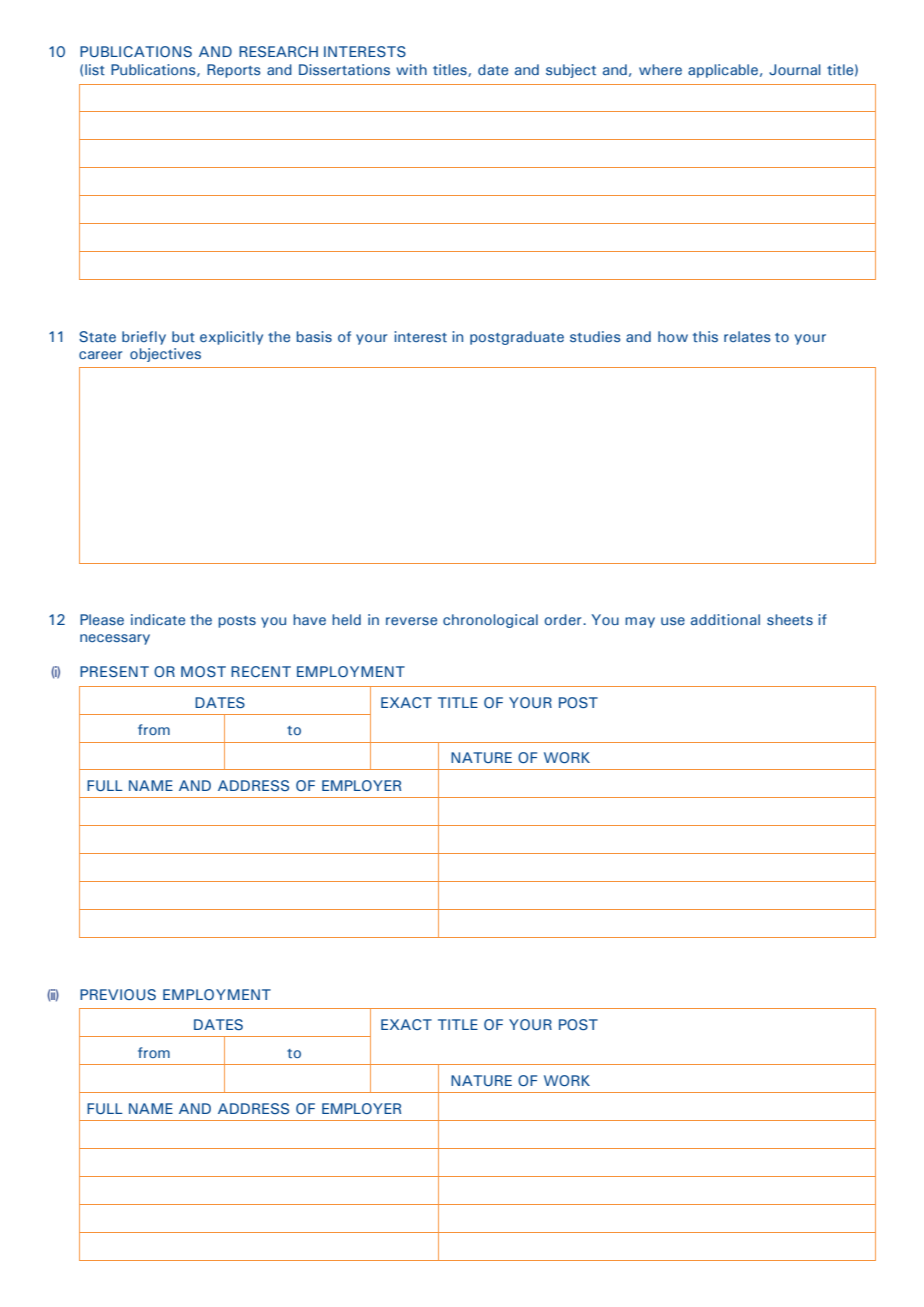  What do you see at coordinates (158, 619) in the screenshot?
I see `indicate` at bounding box center [158, 619].
